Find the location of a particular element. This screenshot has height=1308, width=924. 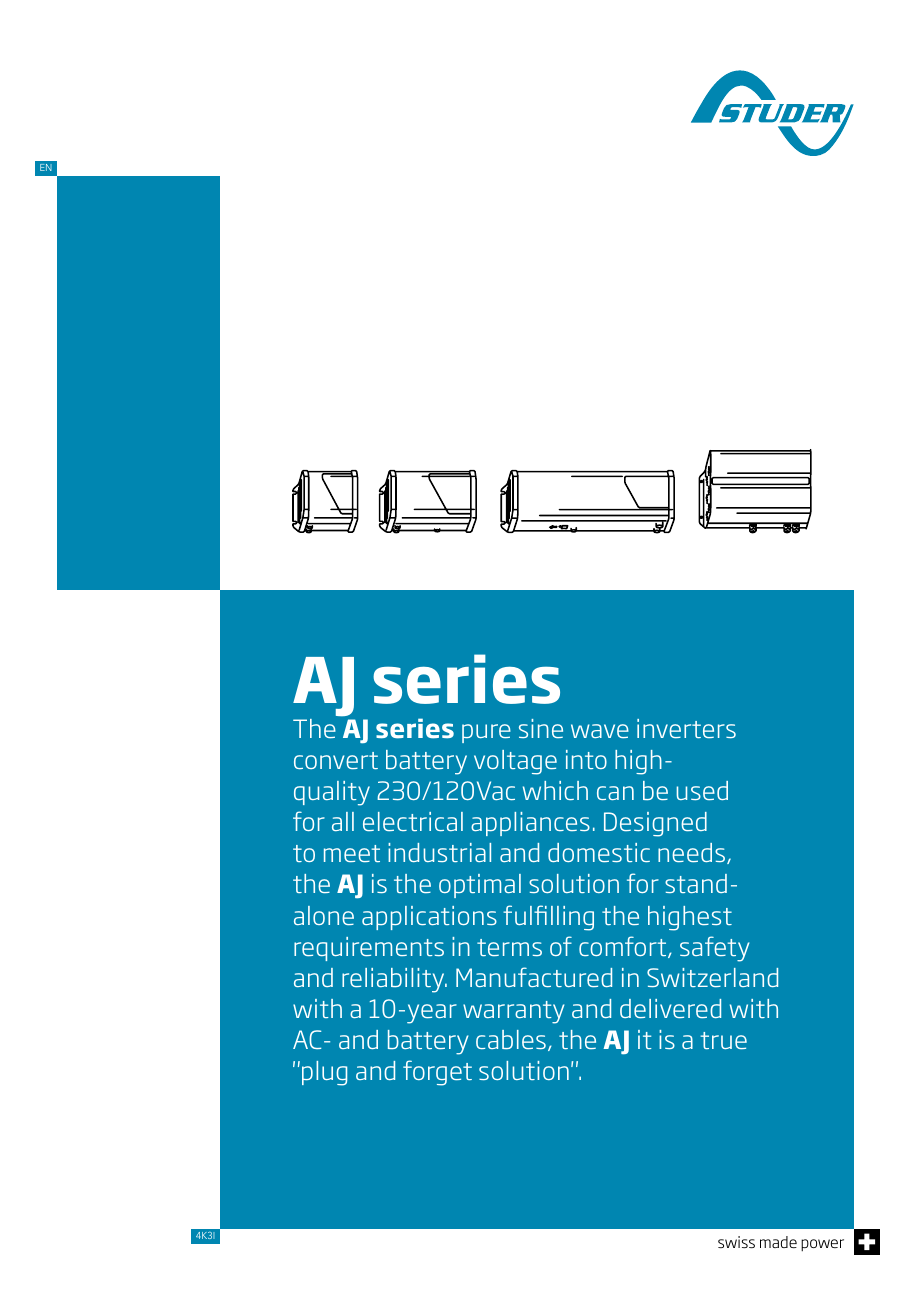

made is located at coordinates (778, 1242).
